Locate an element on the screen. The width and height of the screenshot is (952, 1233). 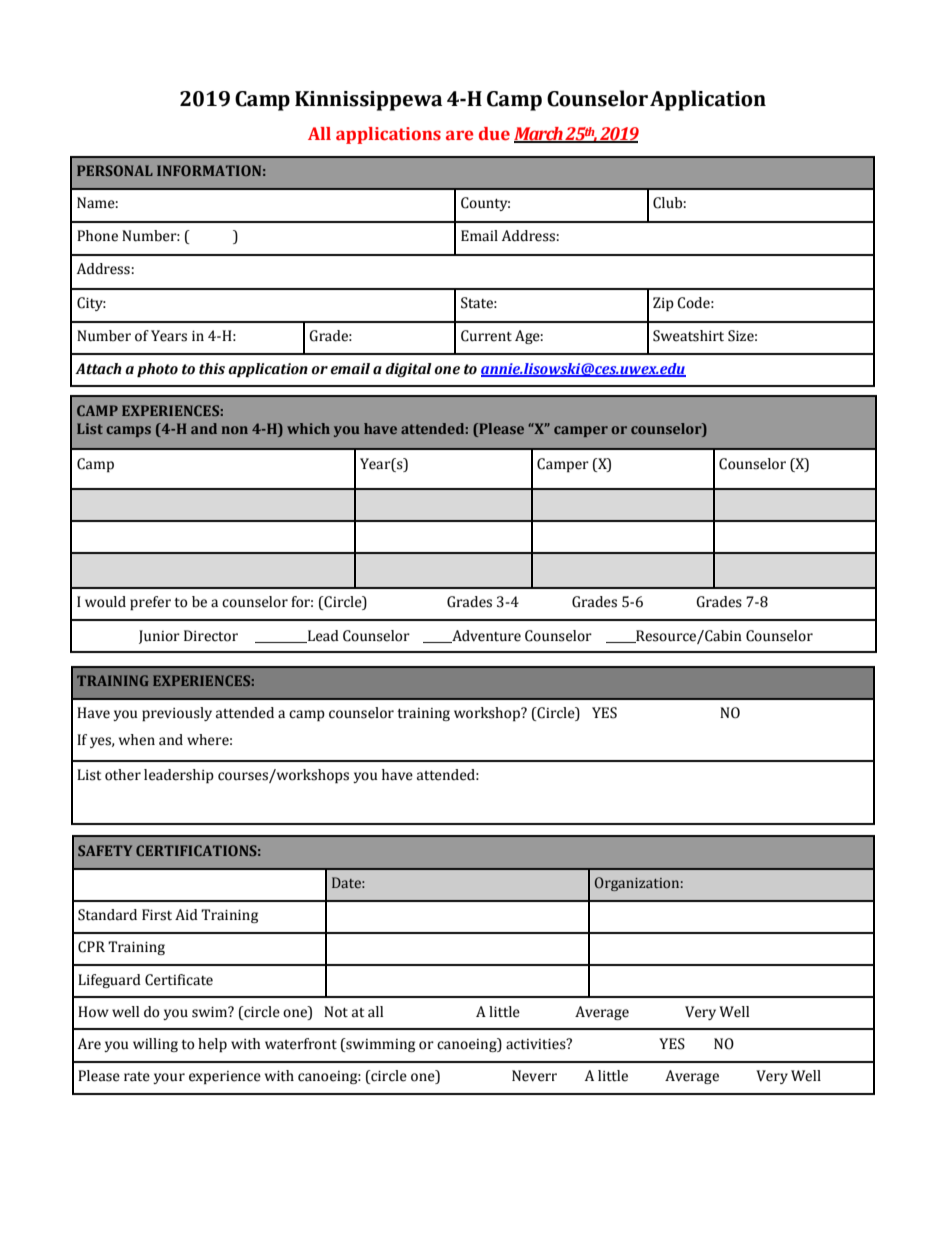
willing is located at coordinates (155, 1045).
